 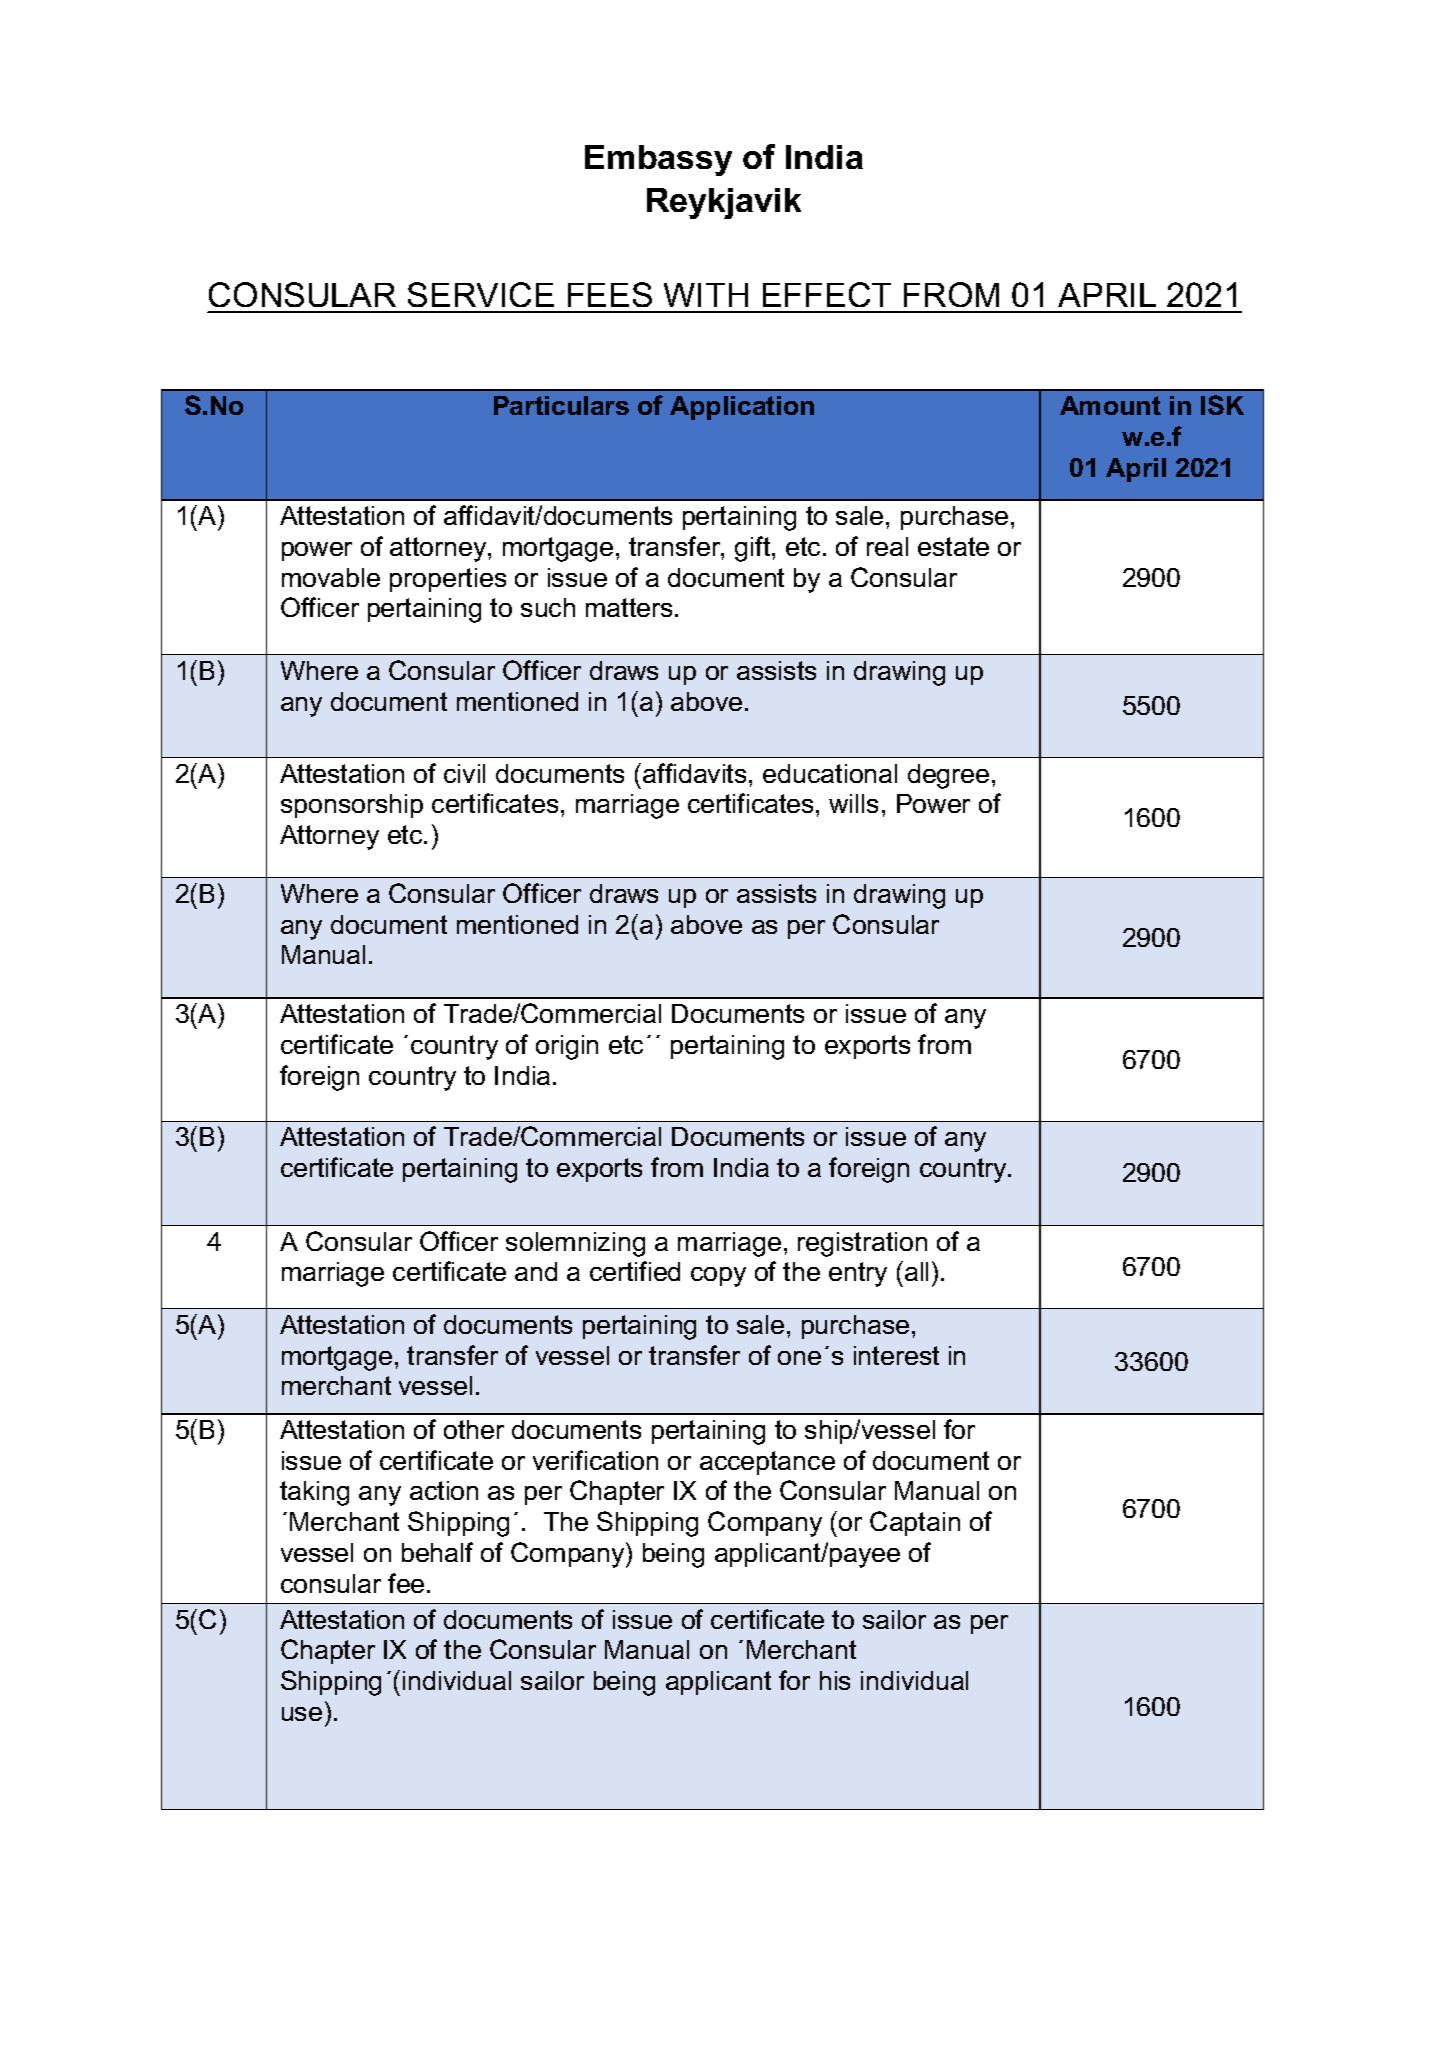 What do you see at coordinates (481, 294) in the screenshot?
I see `SERVICE` at bounding box center [481, 294].
